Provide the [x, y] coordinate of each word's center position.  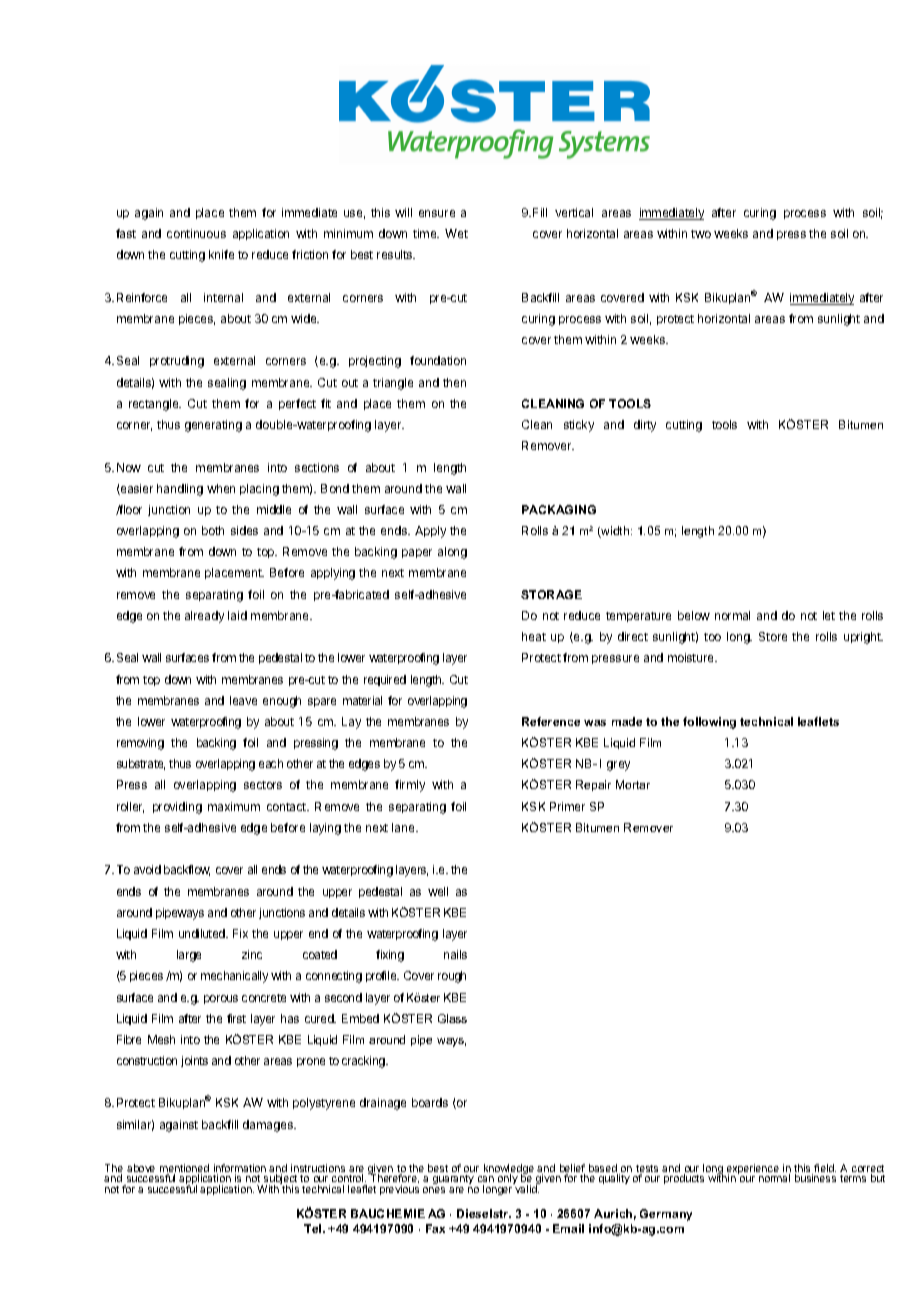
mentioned [184, 1169]
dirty [645, 426]
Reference [551, 721]
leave [243, 700]
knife [221, 254]
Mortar [633, 784]
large [189, 956]
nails [455, 954]
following [709, 723]
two [701, 234]
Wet [456, 233]
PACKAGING [559, 509]
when [221, 488]
